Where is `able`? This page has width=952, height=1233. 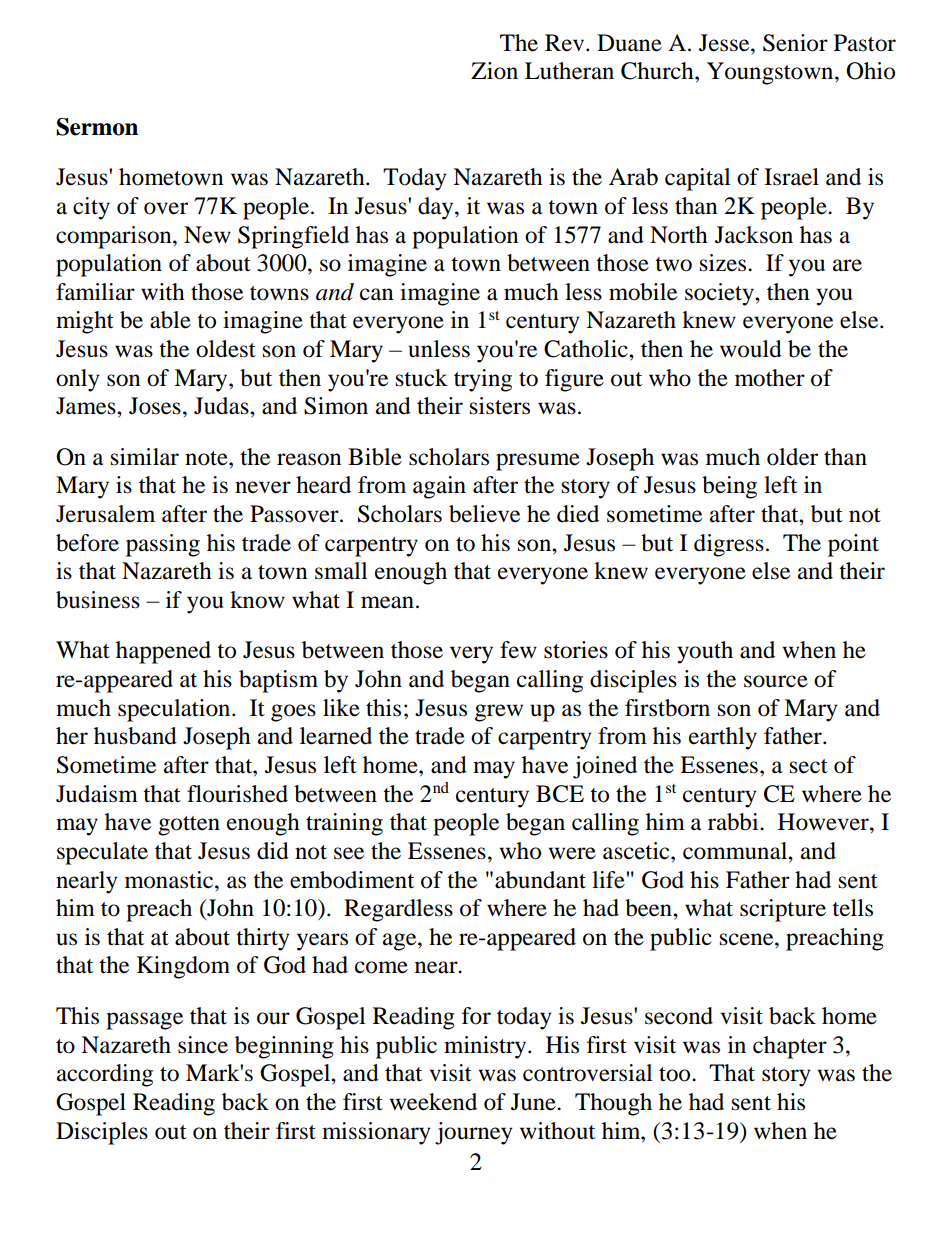 able is located at coordinates (170, 320).
